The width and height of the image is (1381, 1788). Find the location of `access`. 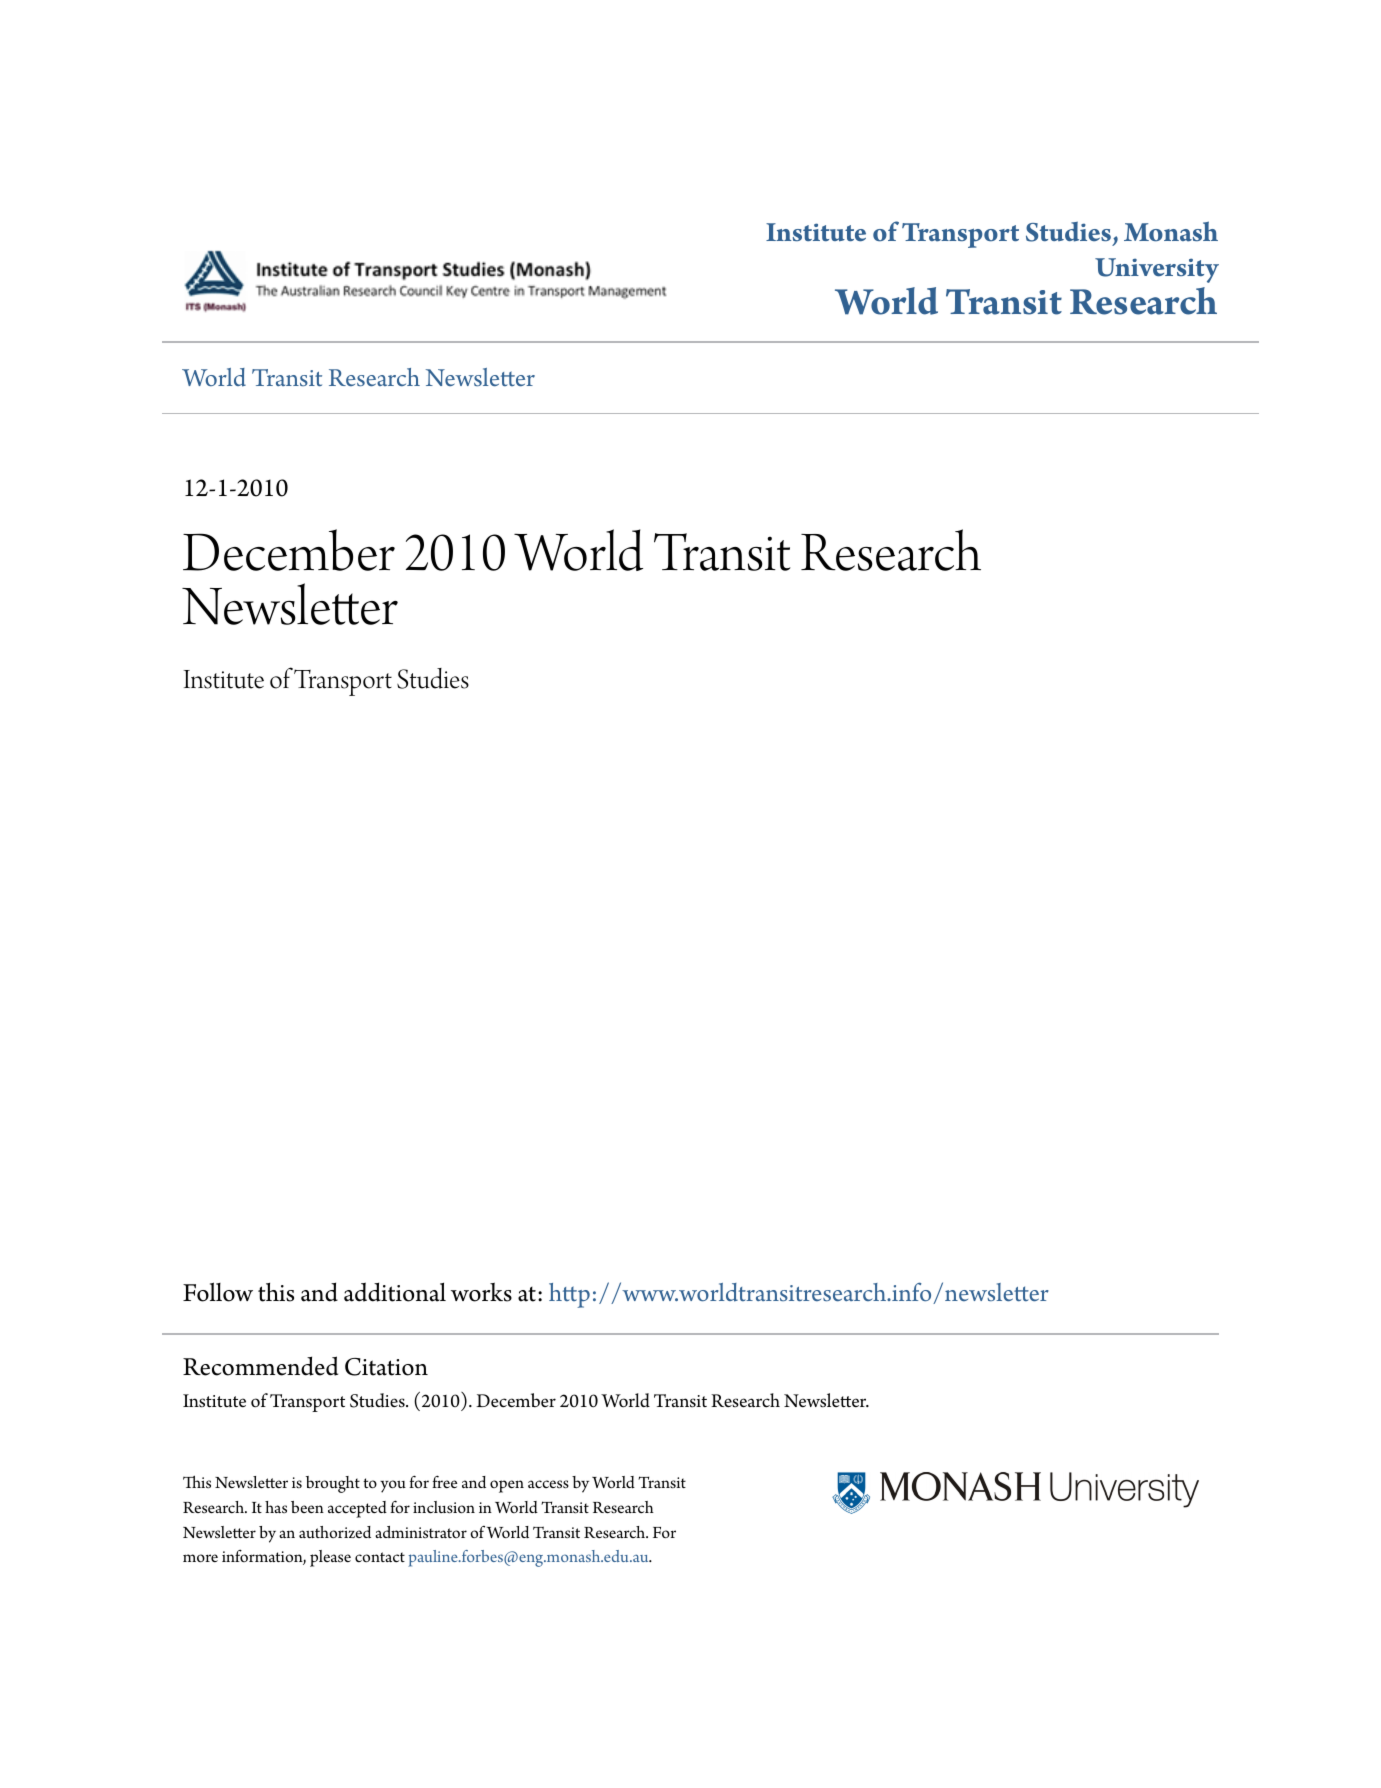

access is located at coordinates (548, 1484).
